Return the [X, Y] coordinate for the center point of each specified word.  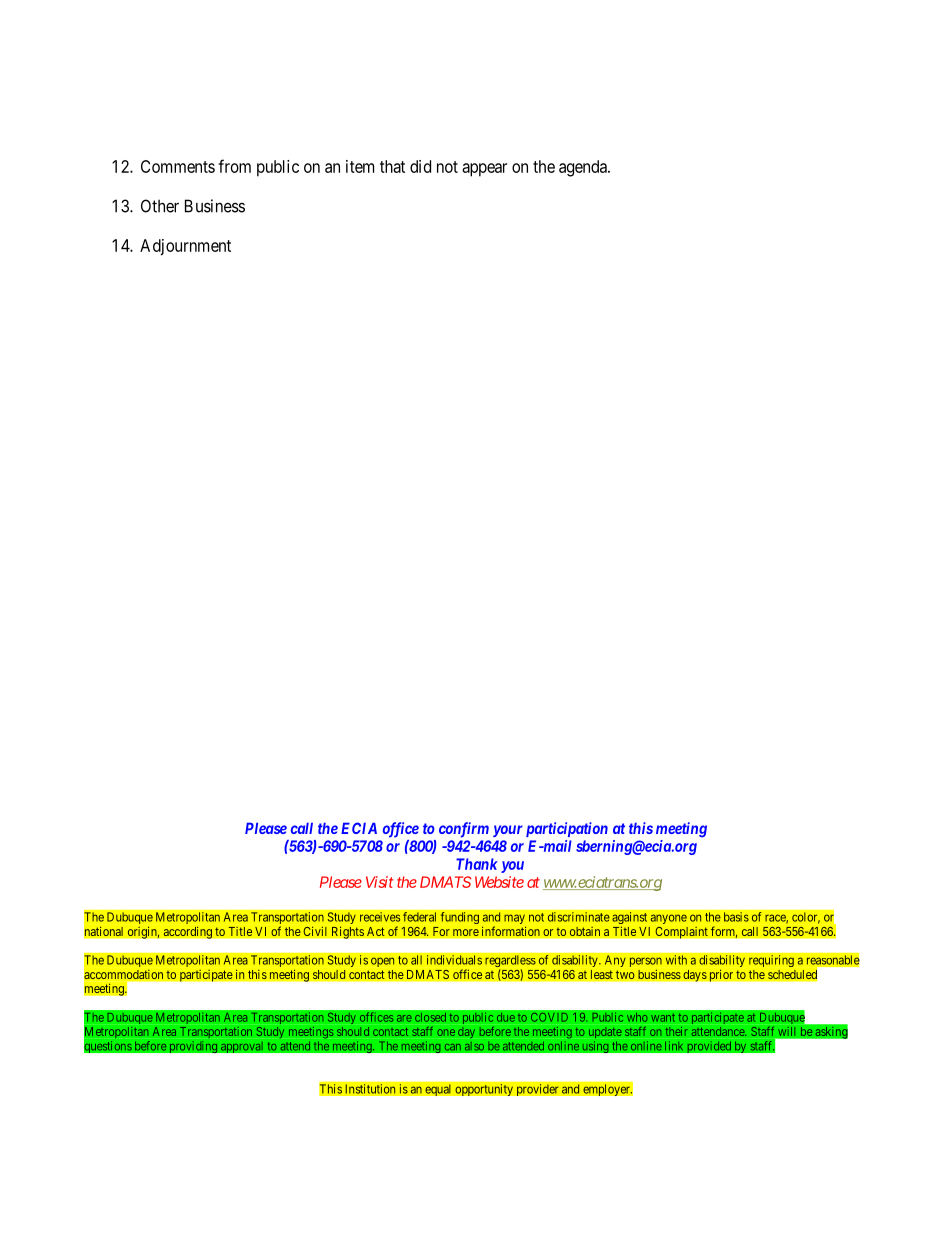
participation [567, 829]
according [187, 932]
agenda [584, 168]
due [506, 1017]
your [508, 831]
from [234, 166]
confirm [464, 830]
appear [484, 170]
